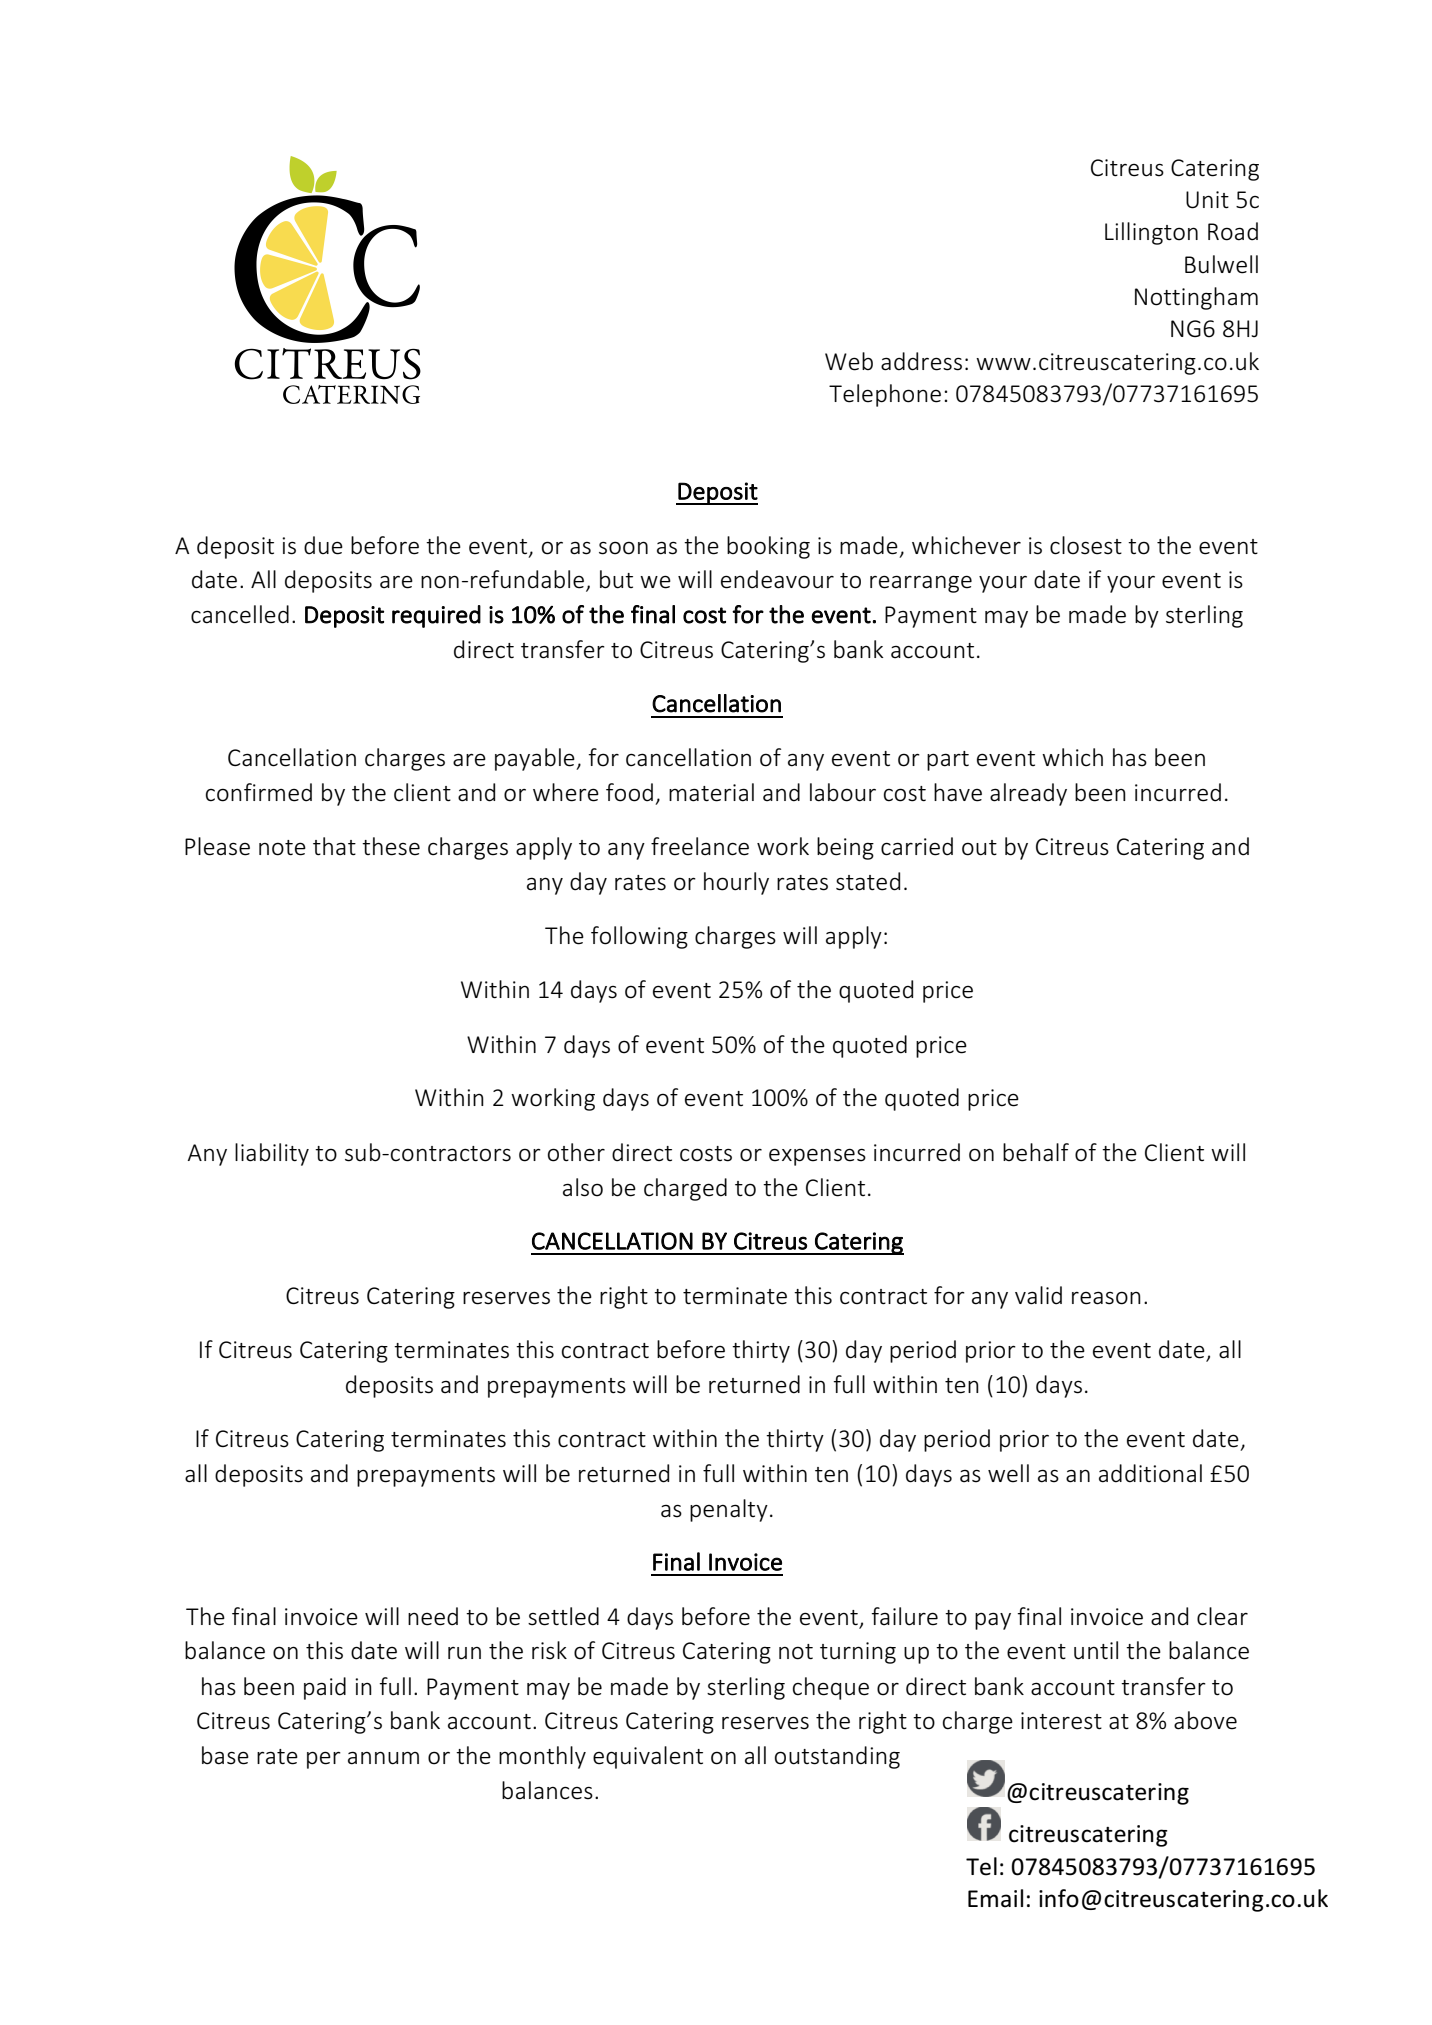  Describe the element at coordinates (383, 1758) in the page. I see `annum` at that location.
